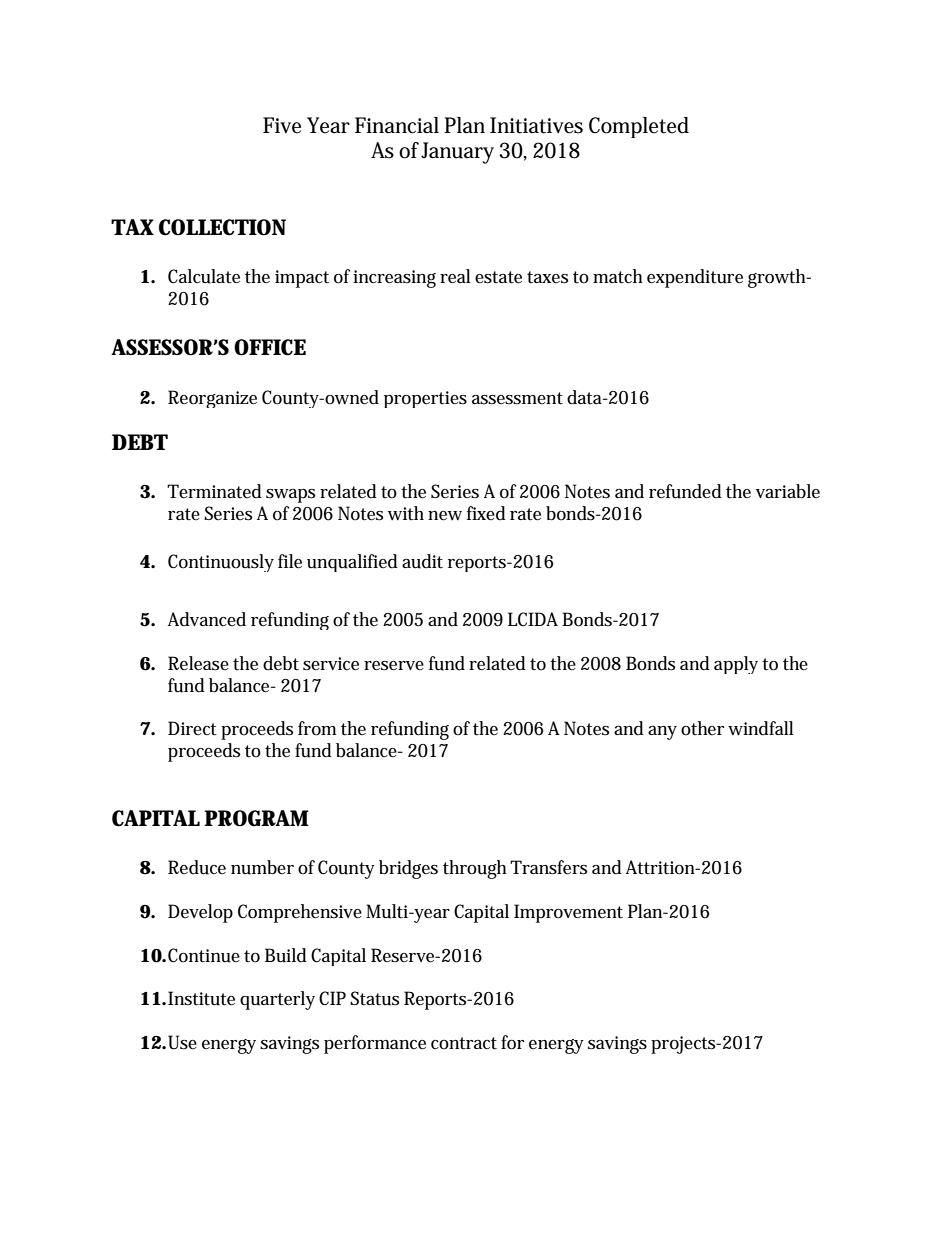 This image has width=952, height=1233. What do you see at coordinates (282, 125) in the image?
I see `Five` at bounding box center [282, 125].
